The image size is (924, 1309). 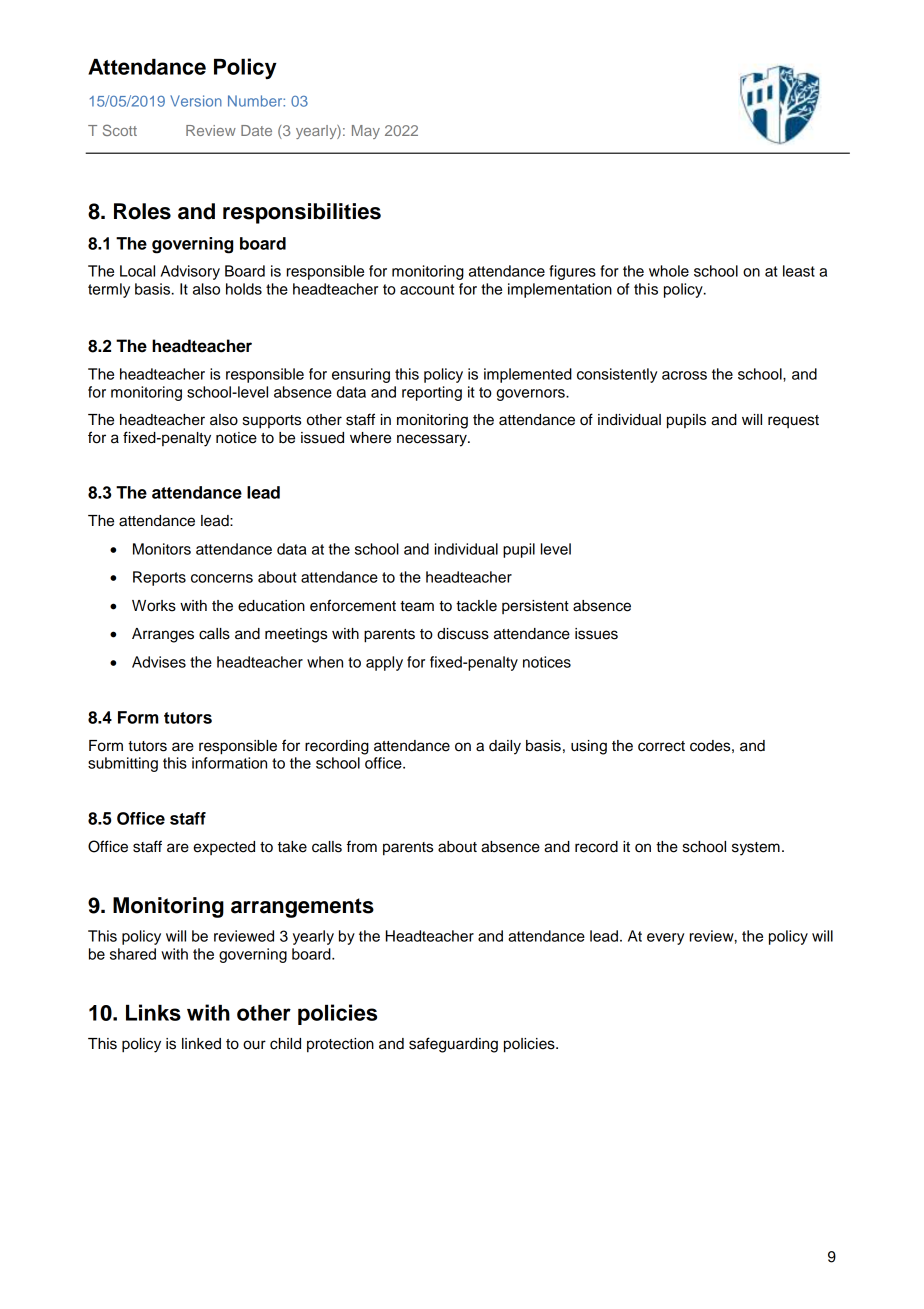 I want to click on reporting, so click(x=432, y=393).
